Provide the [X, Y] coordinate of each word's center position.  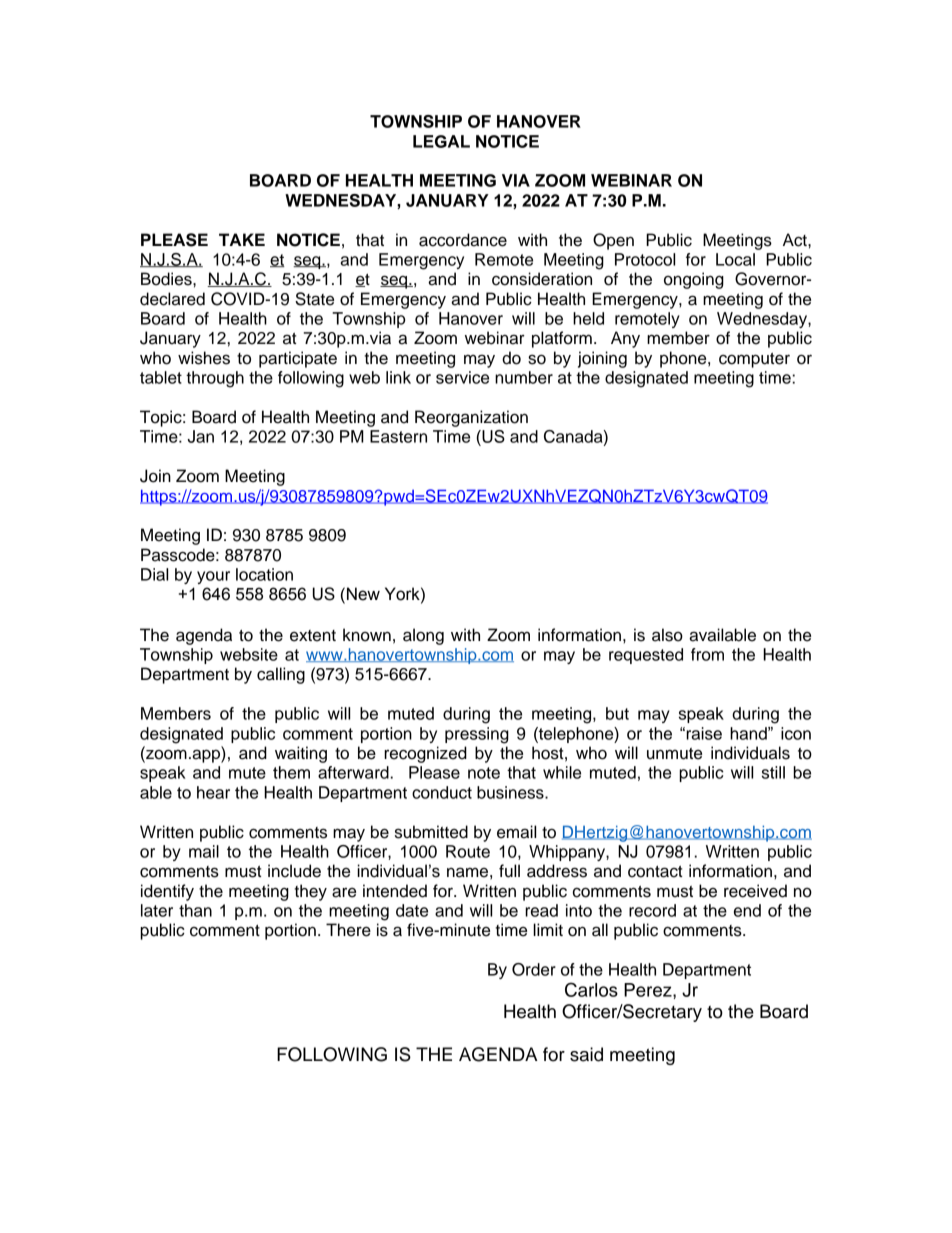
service [462, 377]
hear [213, 792]
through [215, 379]
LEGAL [441, 141]
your [213, 577]
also [667, 635]
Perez [649, 990]
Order [534, 969]
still [773, 772]
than [195, 910]
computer [754, 360]
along [423, 636]
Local [735, 259]
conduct [442, 792]
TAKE [242, 239]
